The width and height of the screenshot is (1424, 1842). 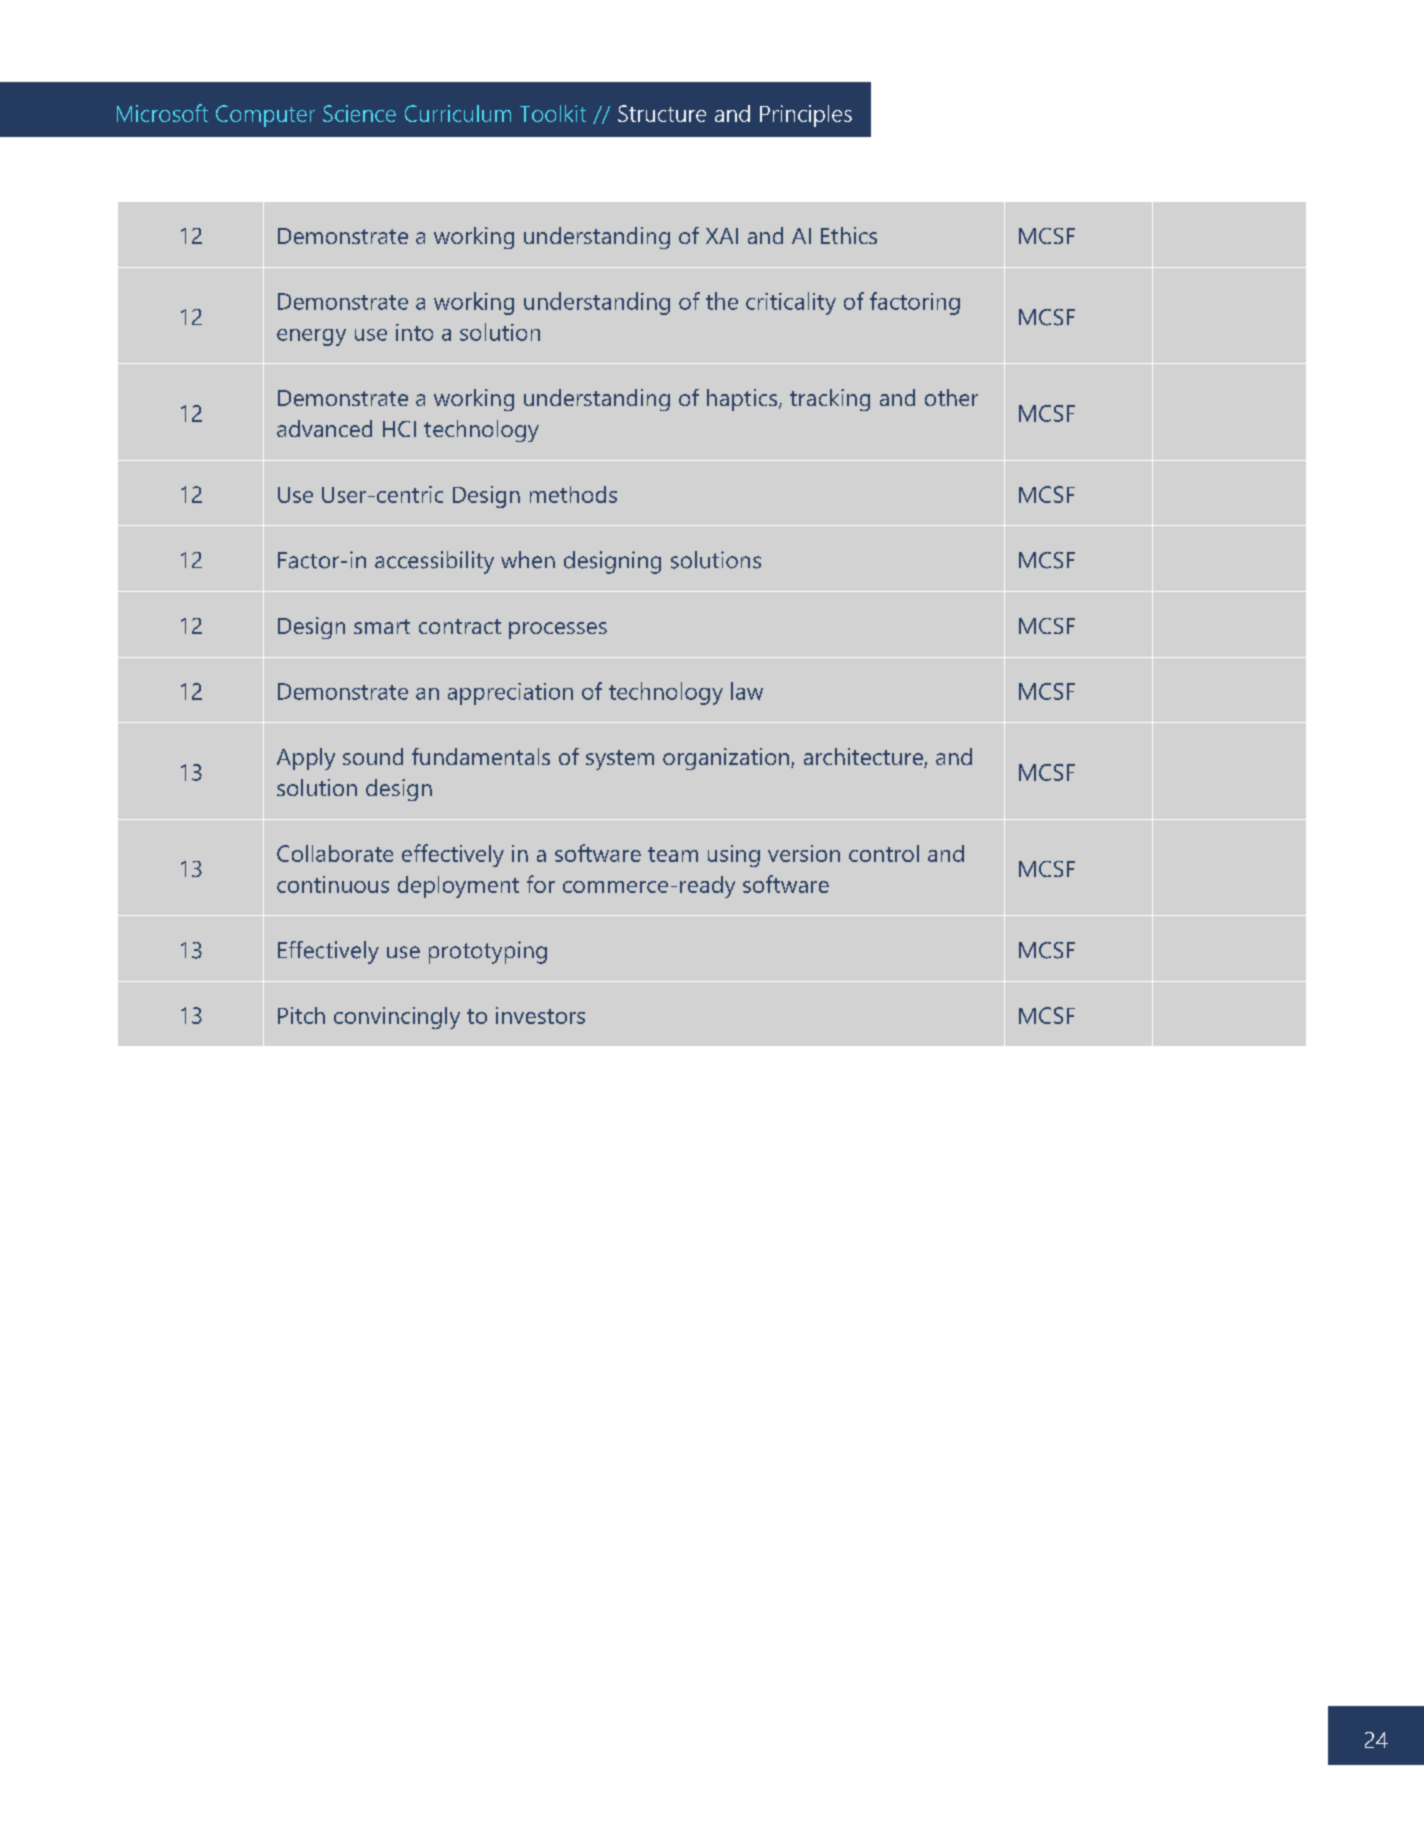 What do you see at coordinates (540, 1015) in the screenshot?
I see `investors` at bounding box center [540, 1015].
